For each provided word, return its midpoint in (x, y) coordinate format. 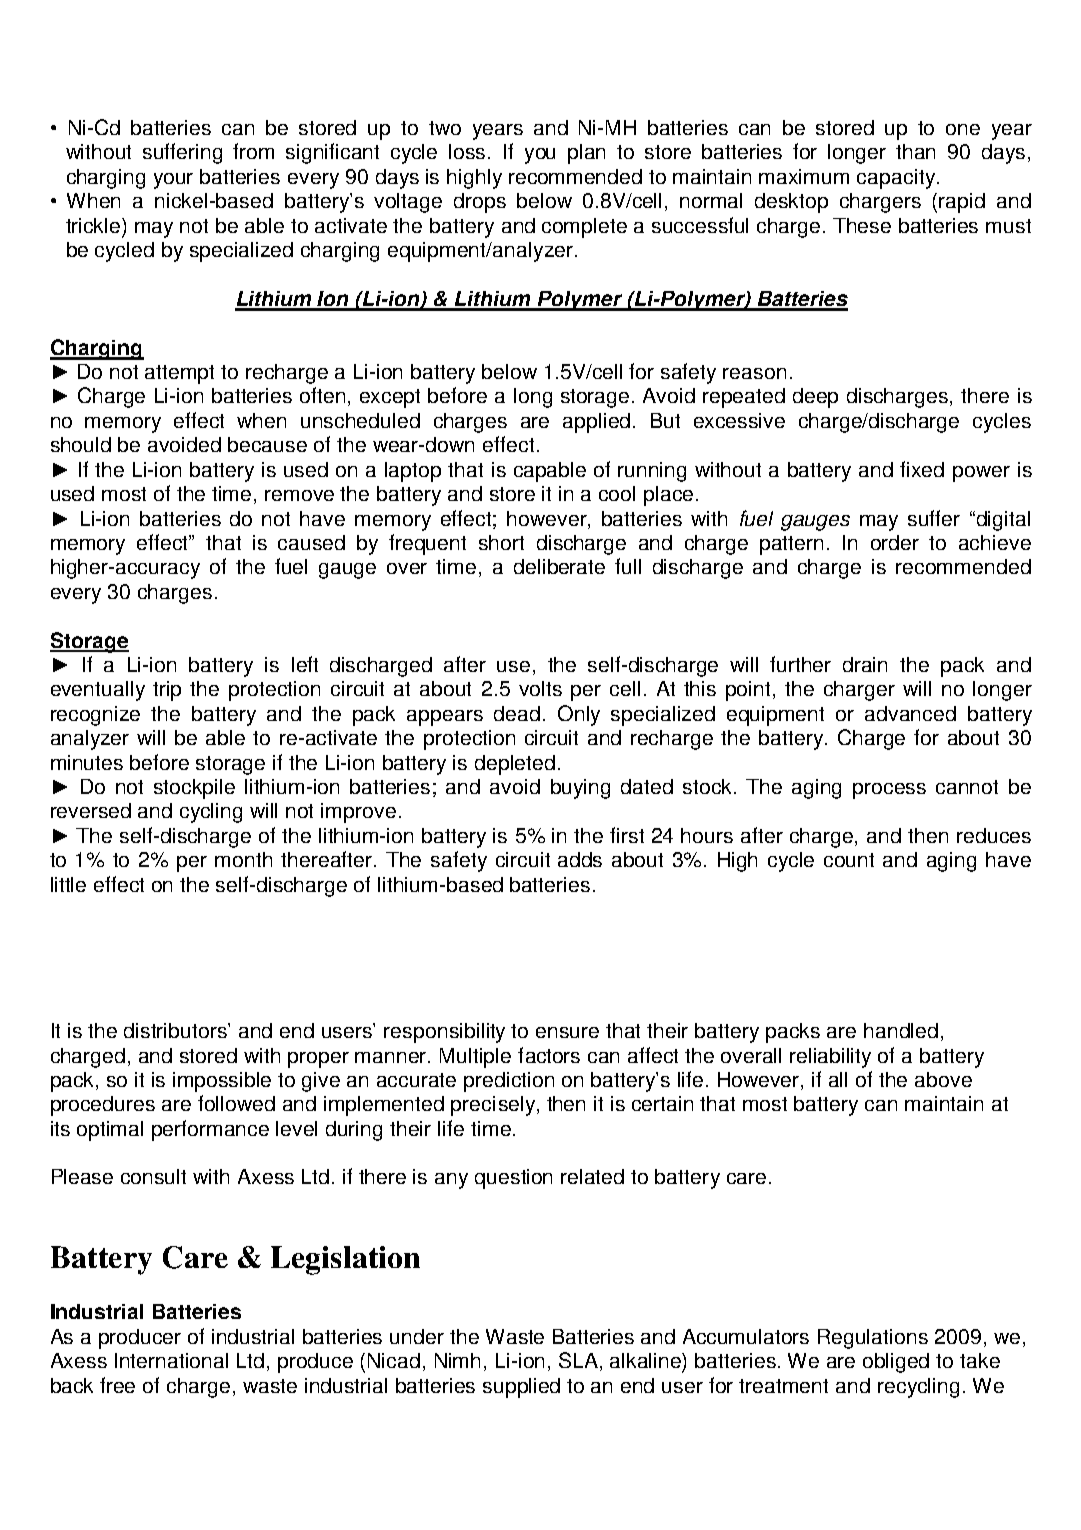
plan (586, 154)
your (173, 181)
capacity (896, 179)
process (889, 791)
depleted (515, 765)
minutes (87, 762)
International (171, 1360)
